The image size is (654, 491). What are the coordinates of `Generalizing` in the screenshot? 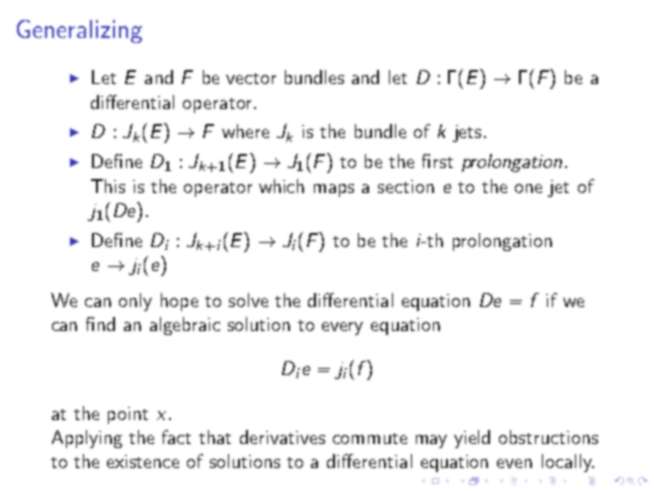 It's located at (79, 31).
